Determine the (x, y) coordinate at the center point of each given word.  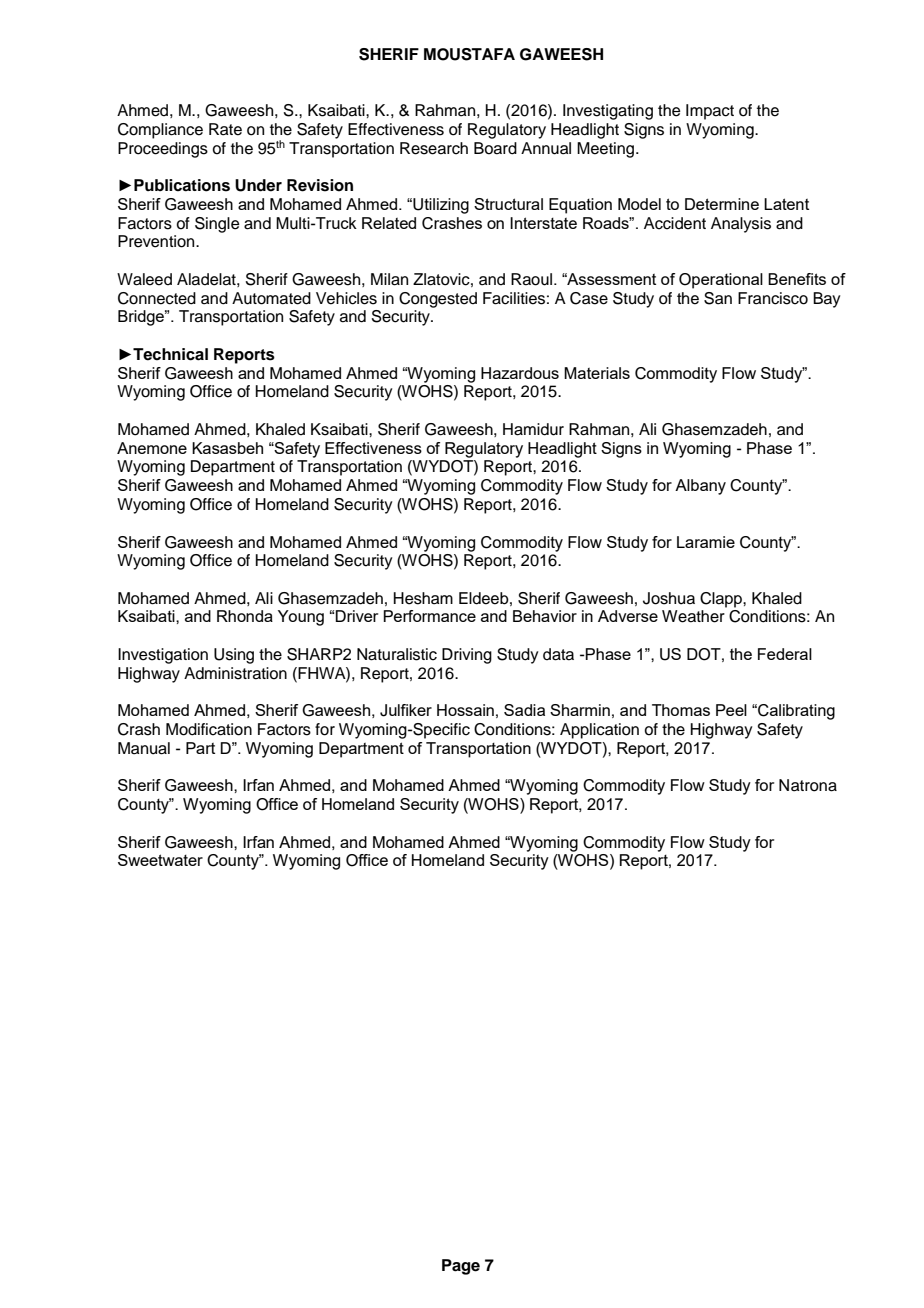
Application (599, 731)
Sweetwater (160, 860)
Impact (710, 112)
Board (495, 148)
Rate (225, 129)
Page (461, 1267)
